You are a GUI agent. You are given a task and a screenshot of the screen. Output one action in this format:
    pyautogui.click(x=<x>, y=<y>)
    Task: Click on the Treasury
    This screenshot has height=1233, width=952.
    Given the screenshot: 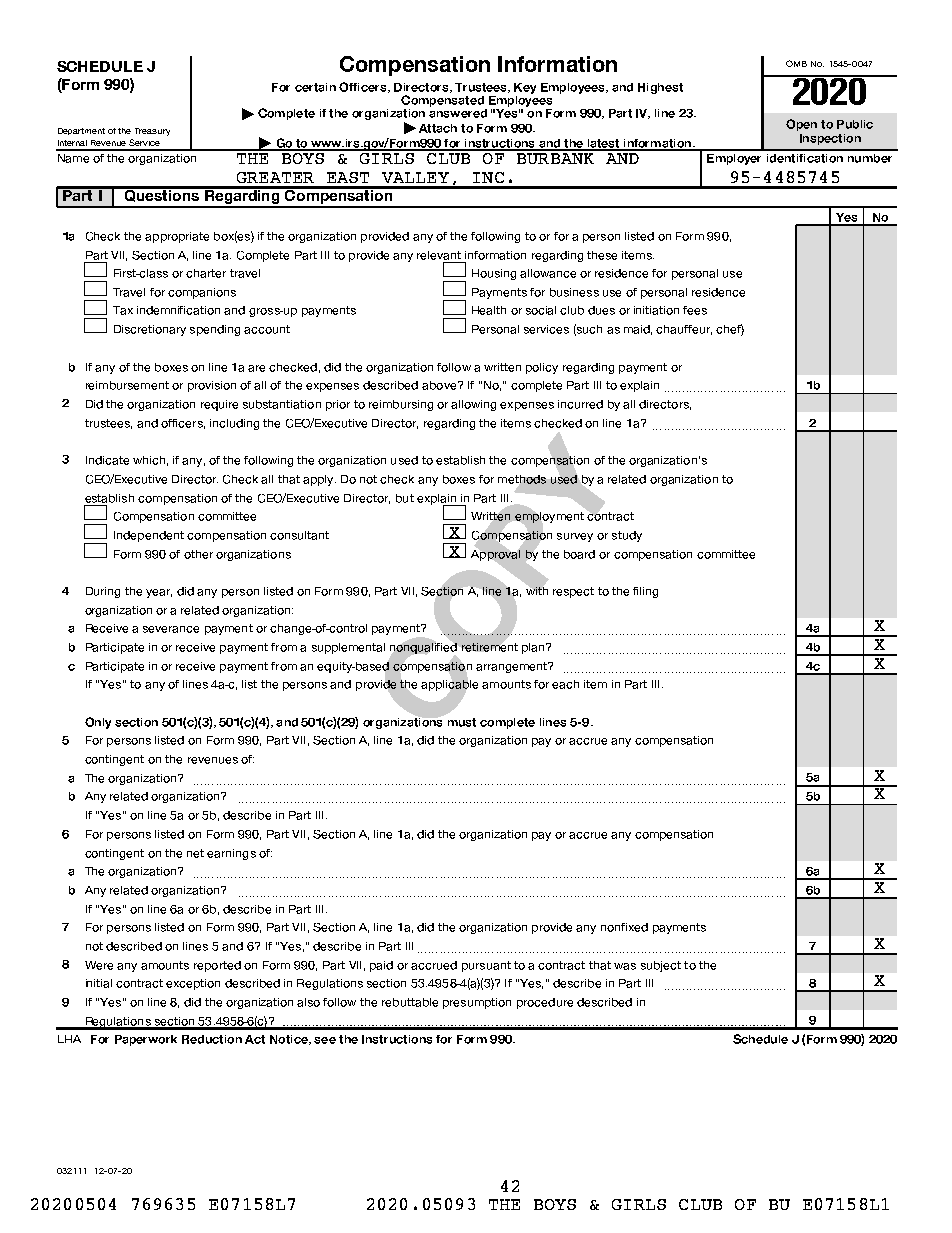 What is the action you would take?
    pyautogui.click(x=152, y=132)
